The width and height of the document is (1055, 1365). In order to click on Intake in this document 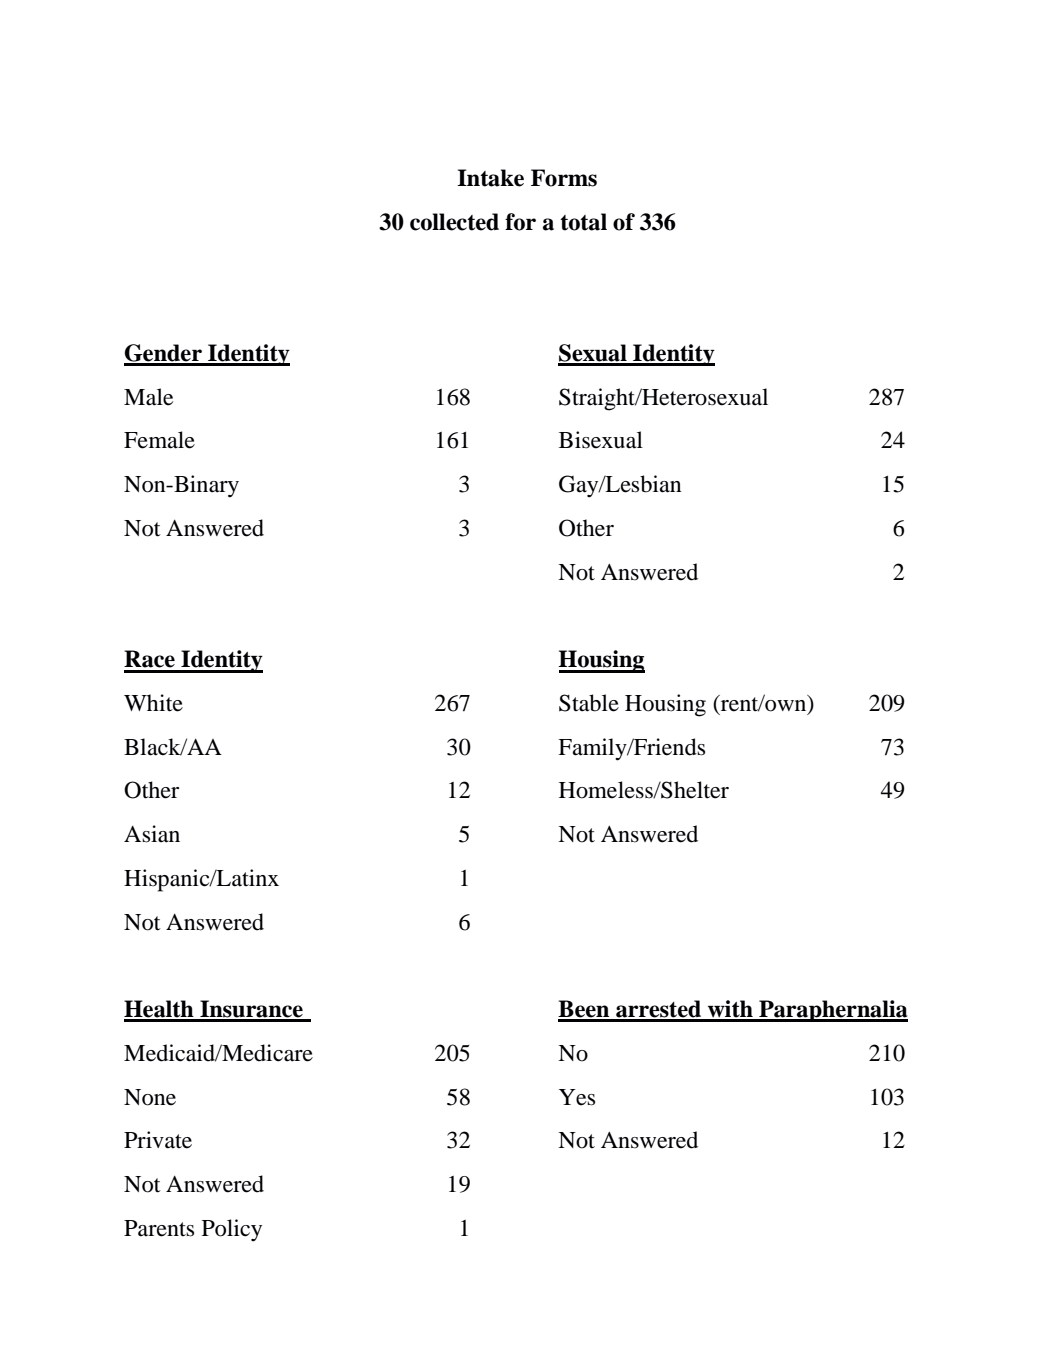, I will do `click(490, 178)`.
